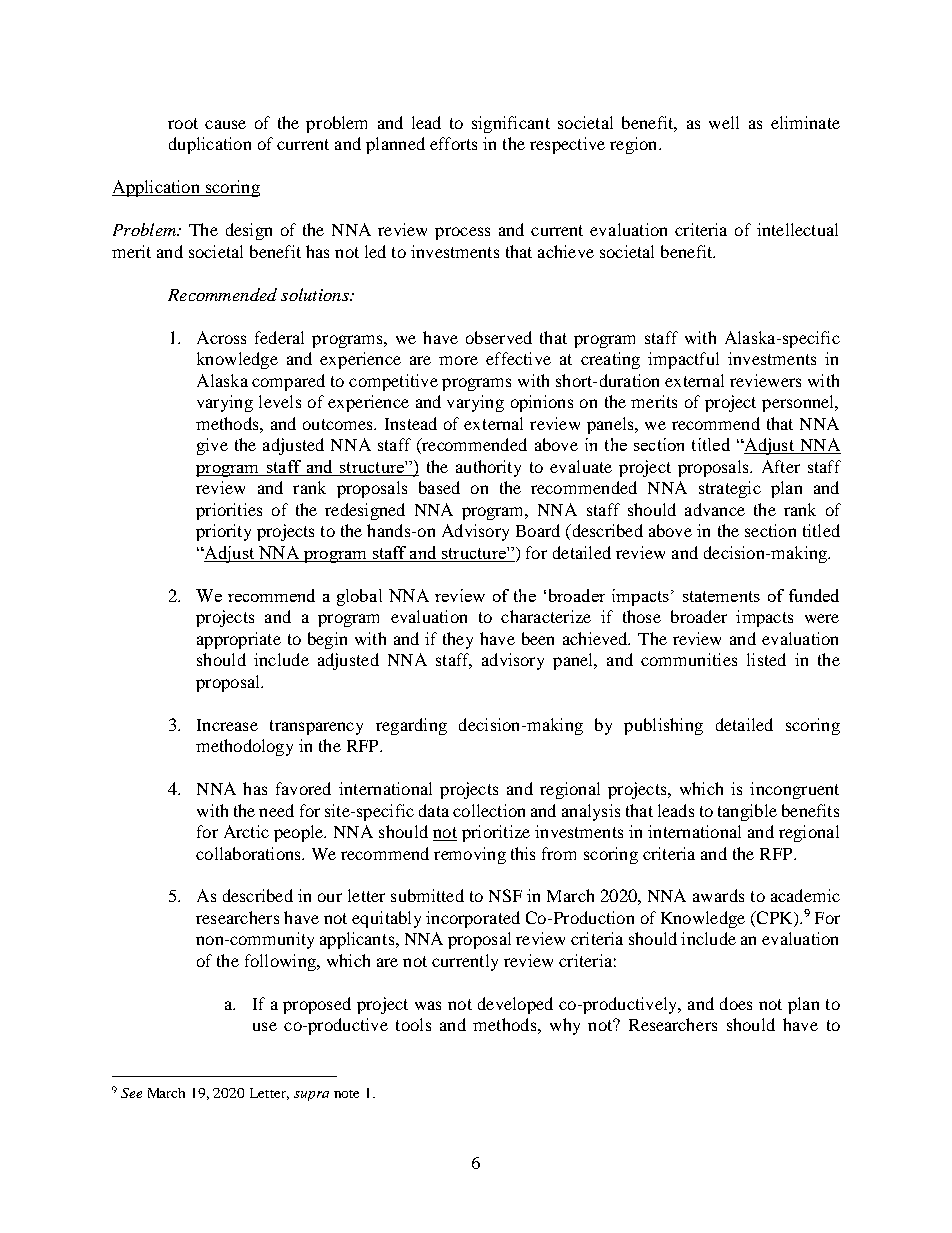 This image has height=1233, width=952. Describe the element at coordinates (413, 1024) in the image. I see `tools` at that location.
